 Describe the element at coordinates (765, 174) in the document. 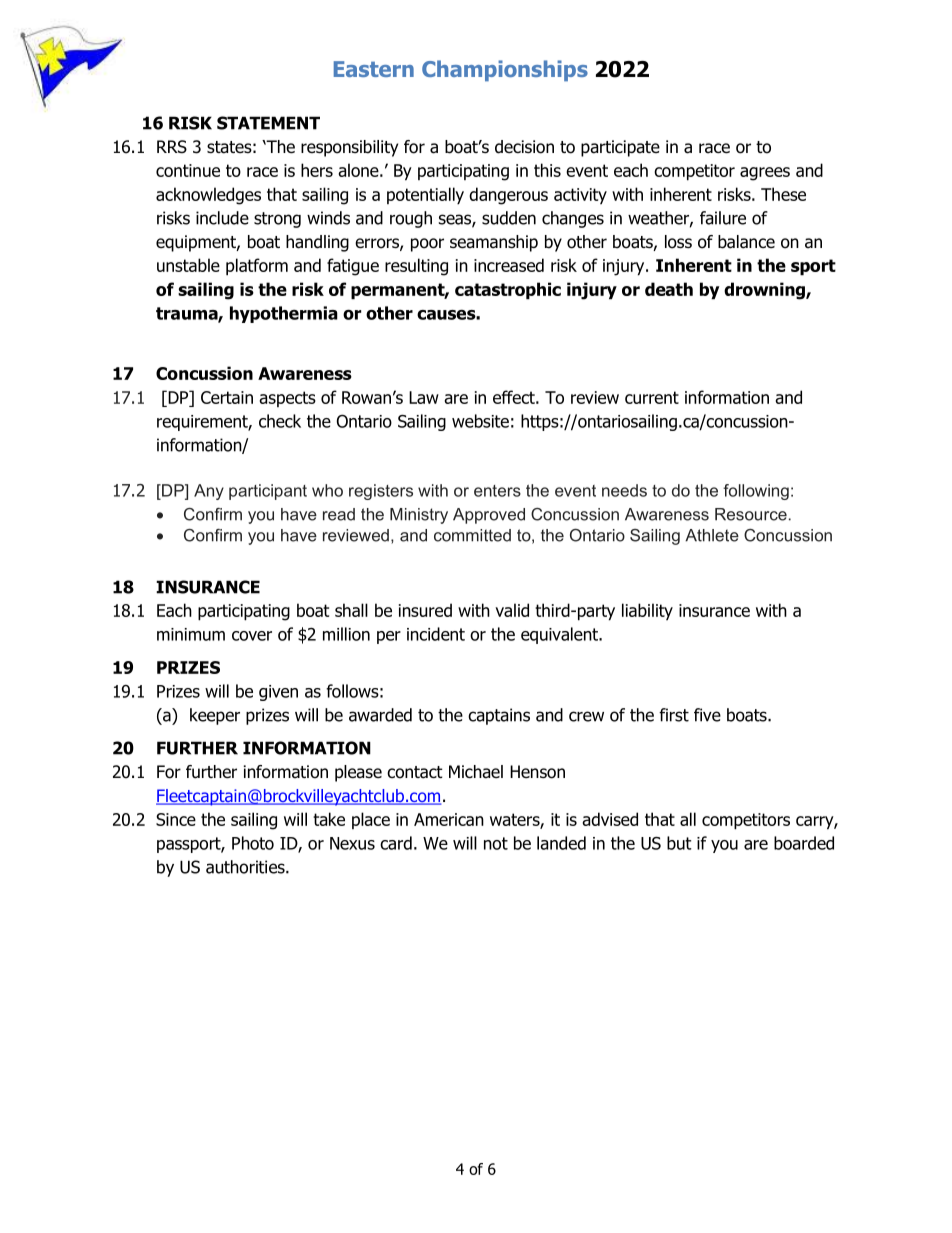

I see `agrees` at that location.
